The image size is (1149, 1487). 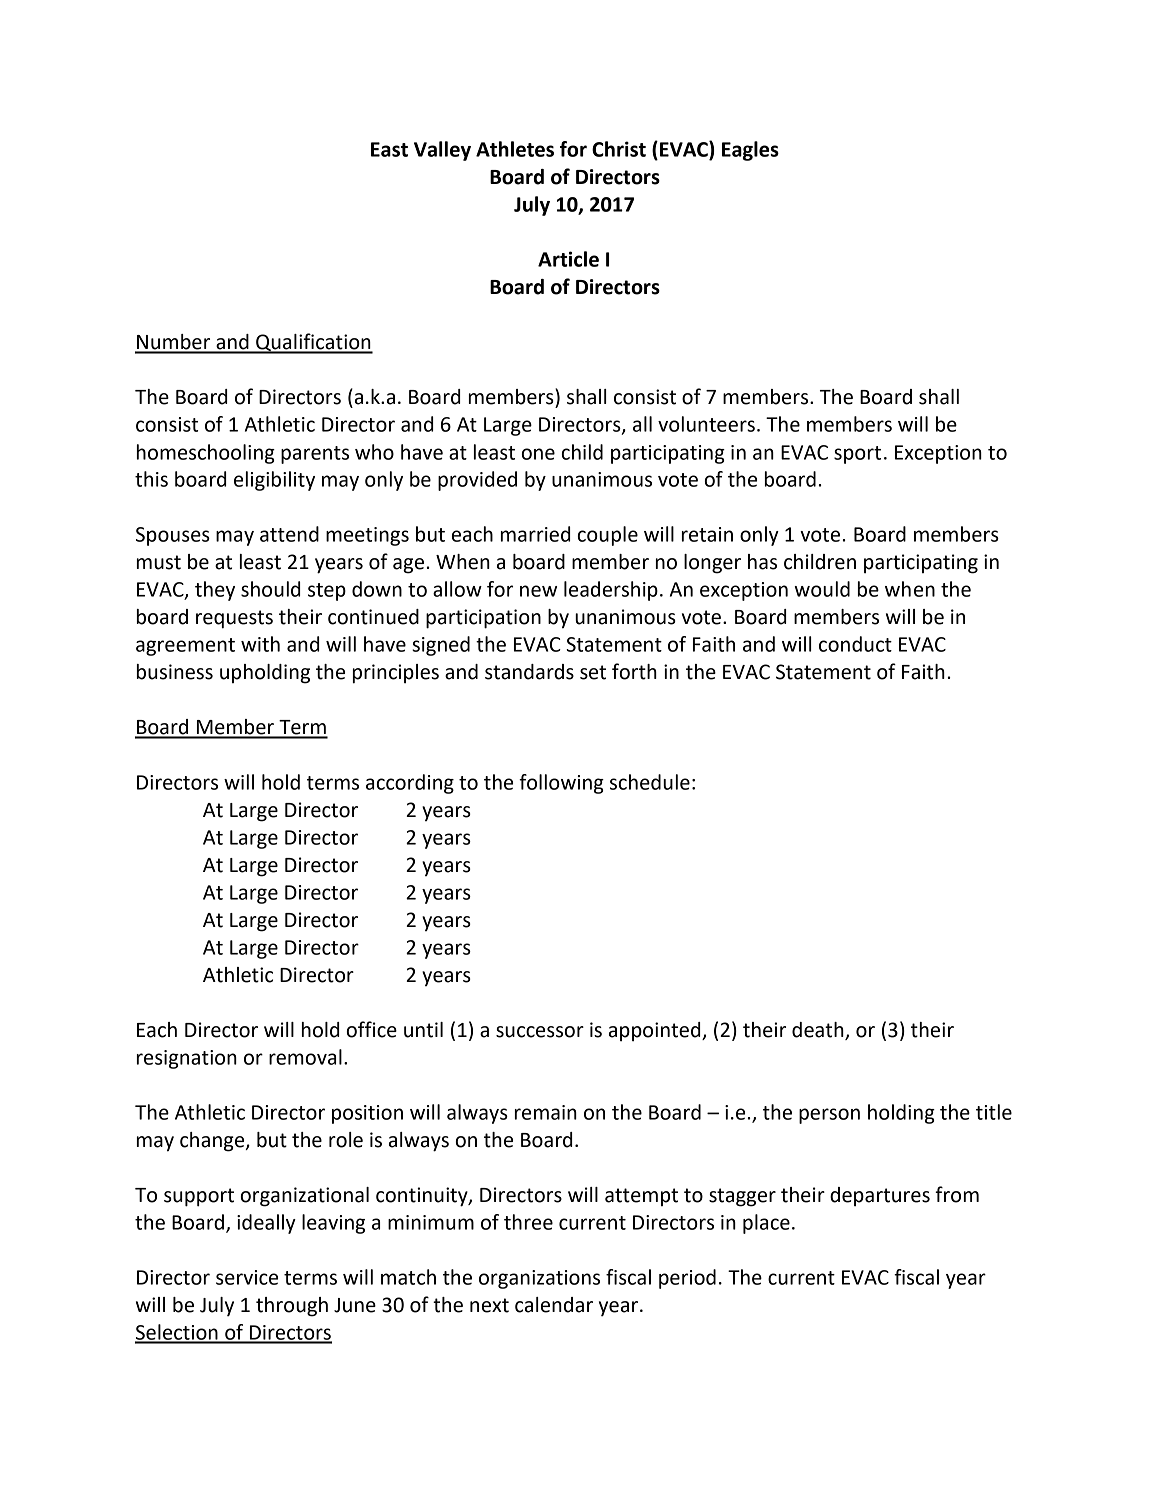 I want to click on Article, so click(x=568, y=259).
